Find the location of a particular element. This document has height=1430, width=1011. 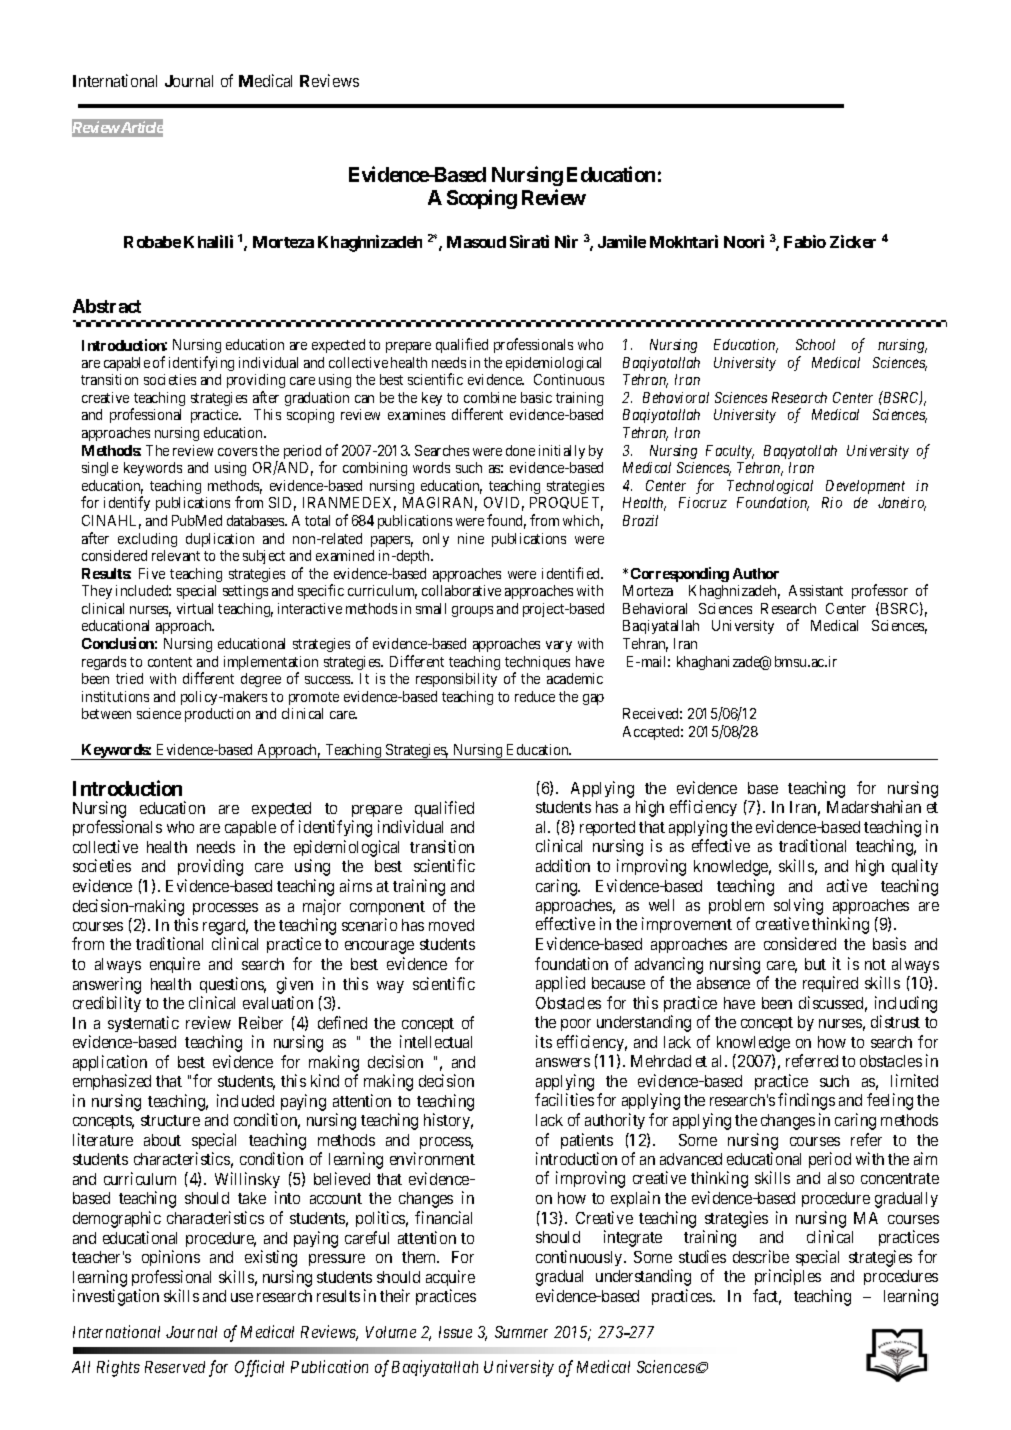

enquire is located at coordinates (175, 965).
